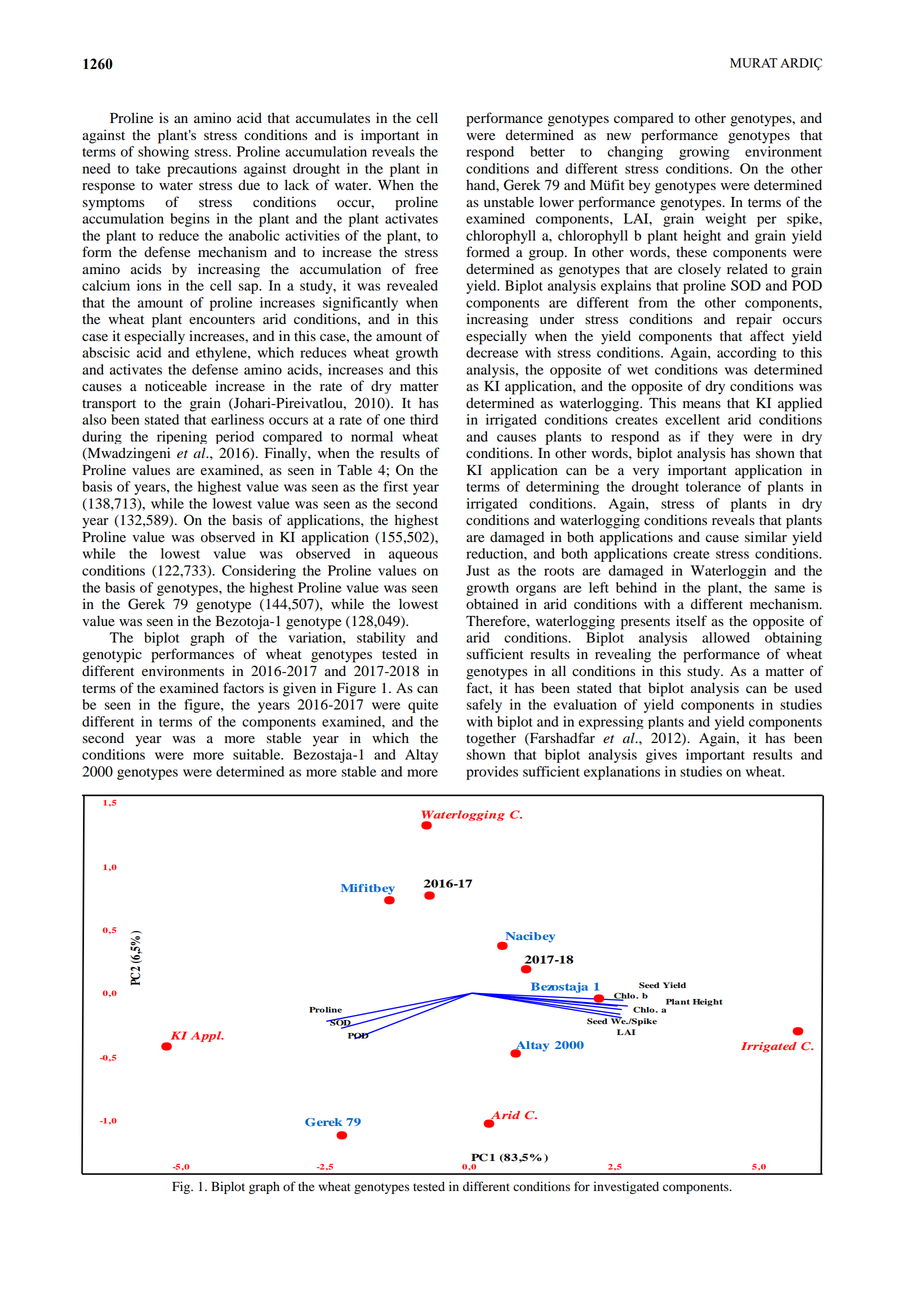  What do you see at coordinates (721, 438) in the screenshot?
I see `they` at bounding box center [721, 438].
